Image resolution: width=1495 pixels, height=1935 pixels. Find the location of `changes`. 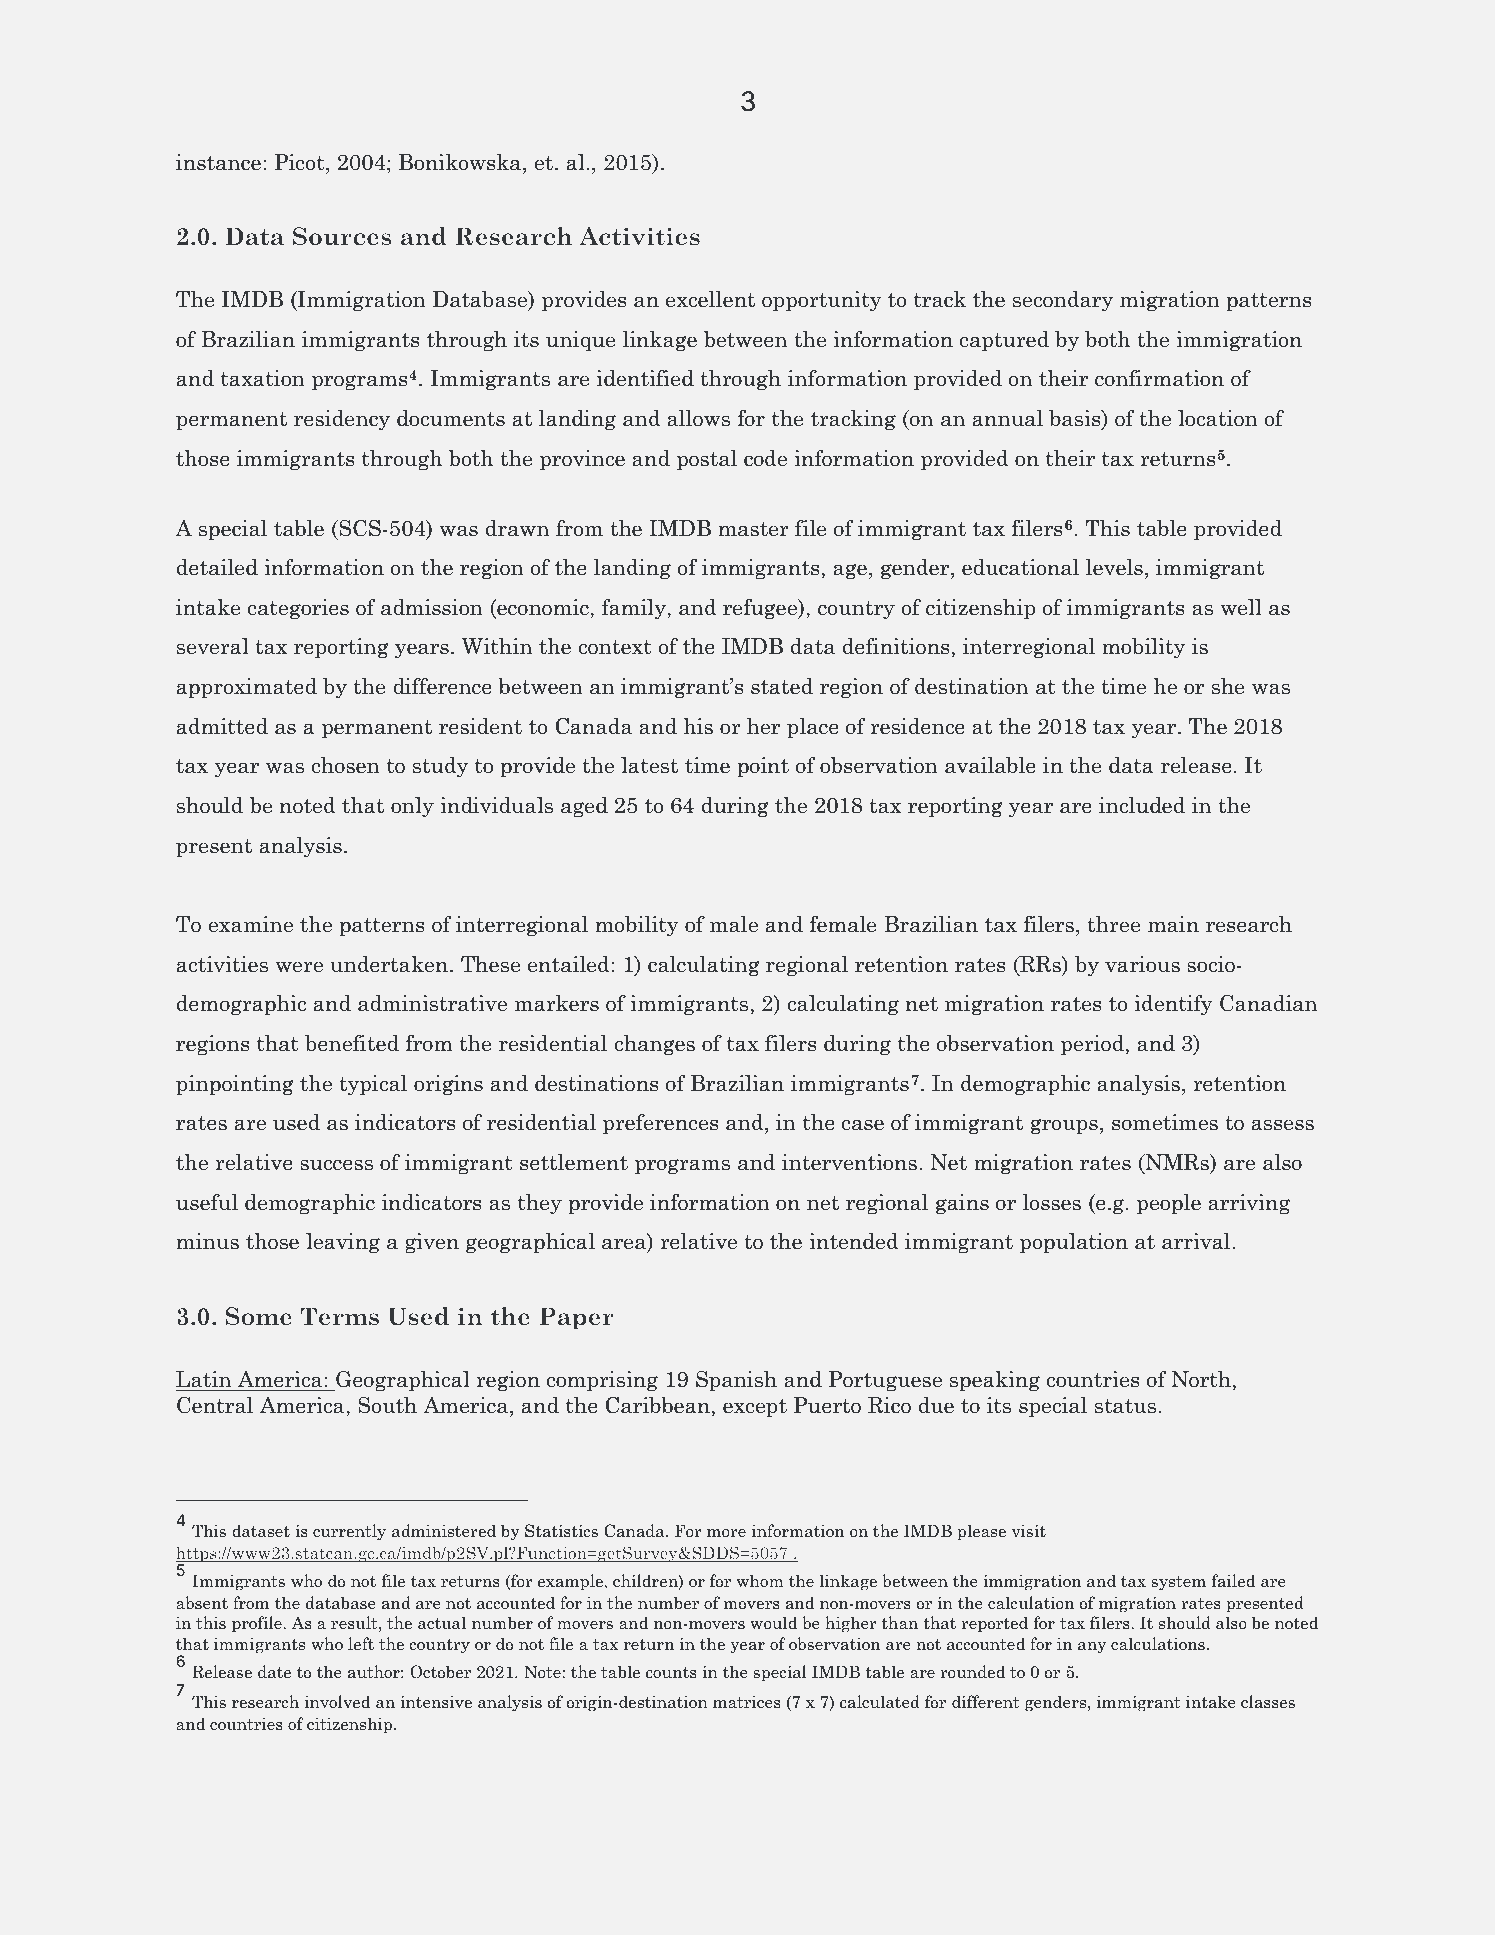

changes is located at coordinates (654, 1045).
